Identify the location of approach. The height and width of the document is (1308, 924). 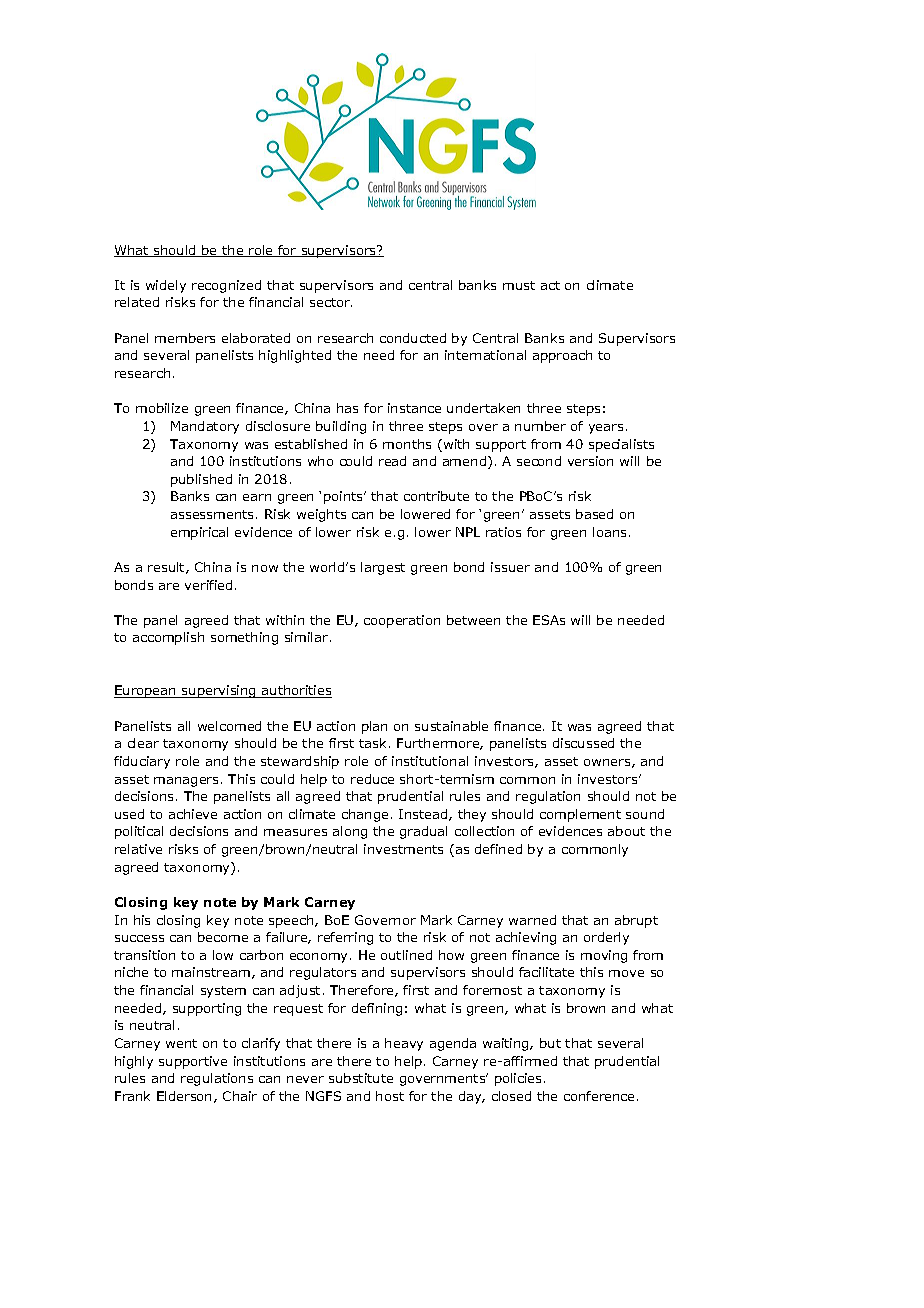
(562, 356).
